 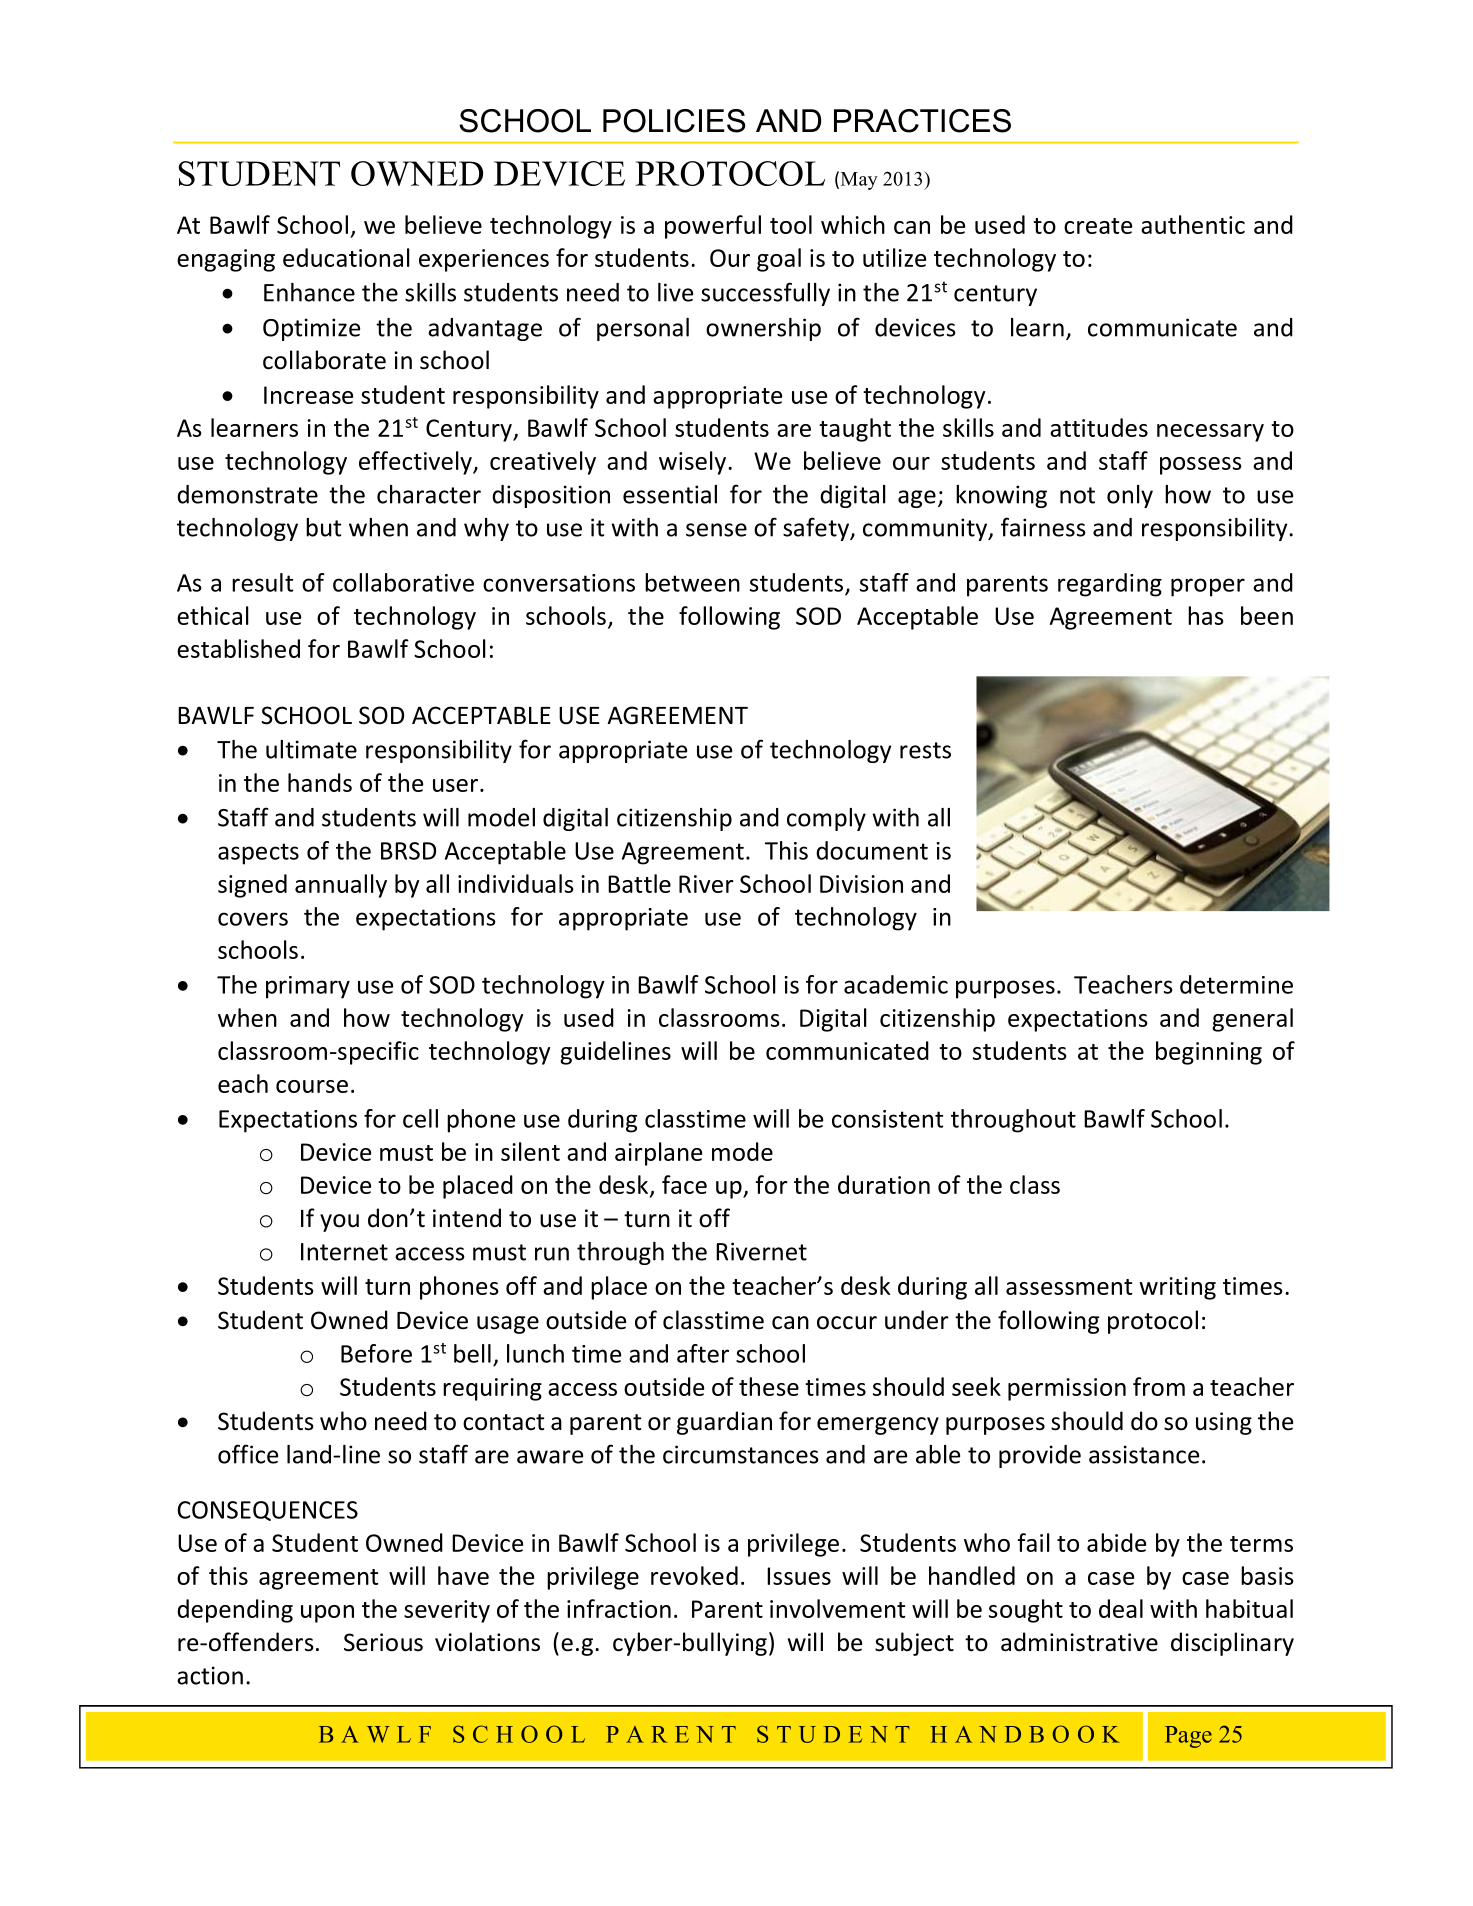 I want to click on annually, so click(x=341, y=886).
